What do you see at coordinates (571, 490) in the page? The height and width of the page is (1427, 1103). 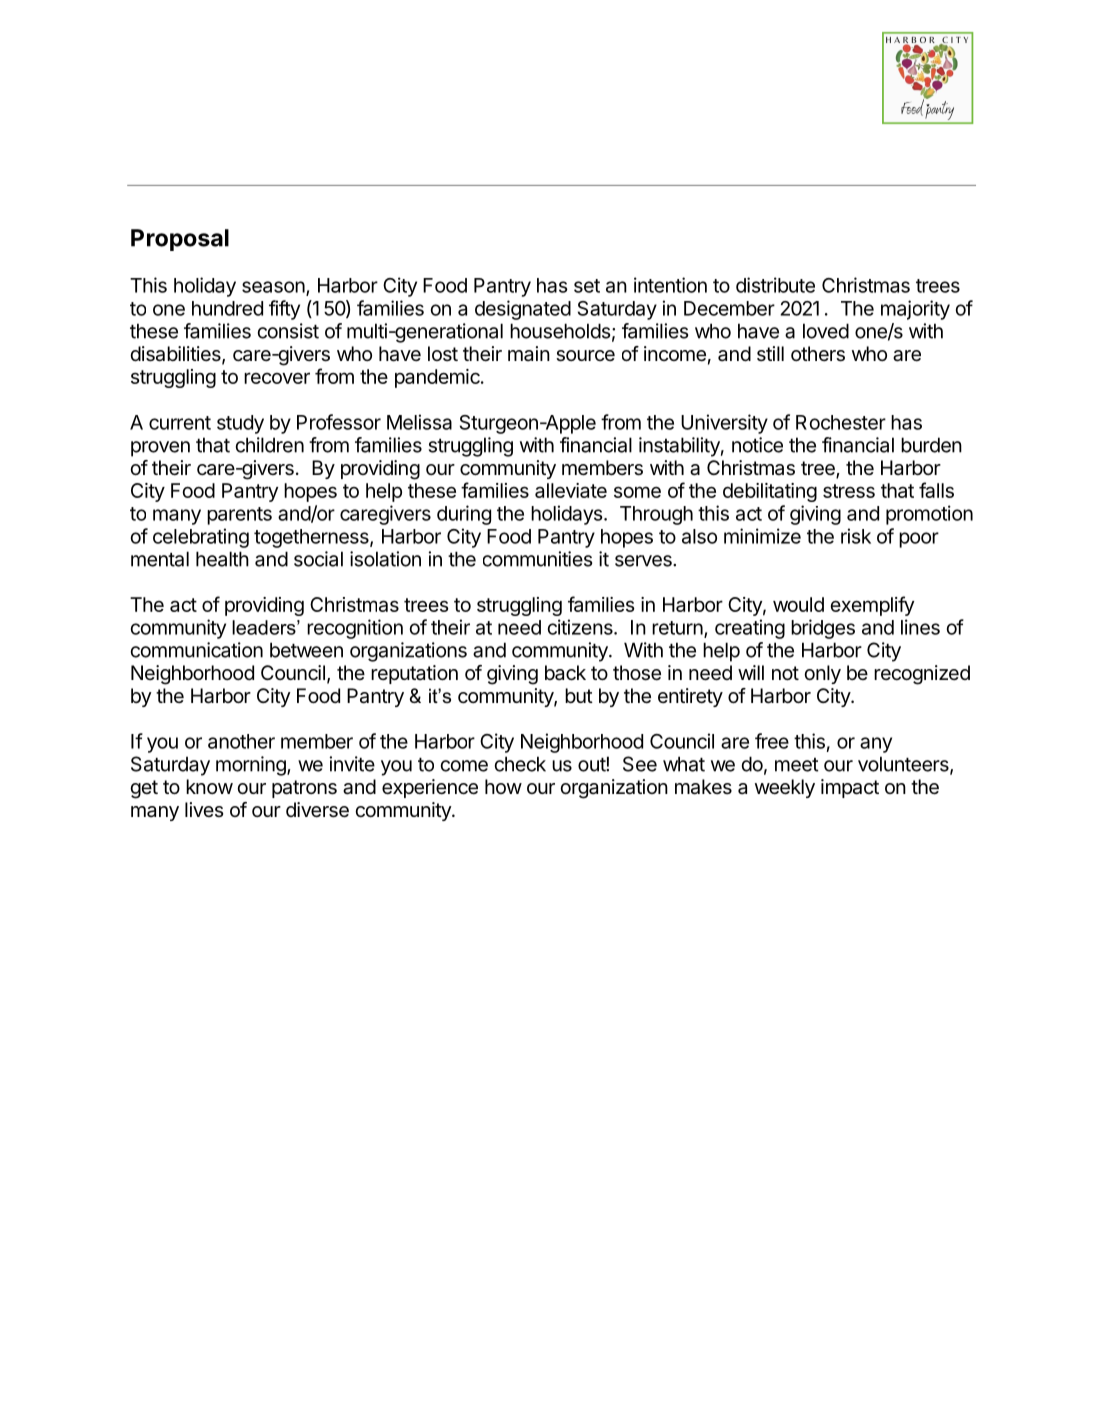 I see `alleviate` at bounding box center [571, 490].
